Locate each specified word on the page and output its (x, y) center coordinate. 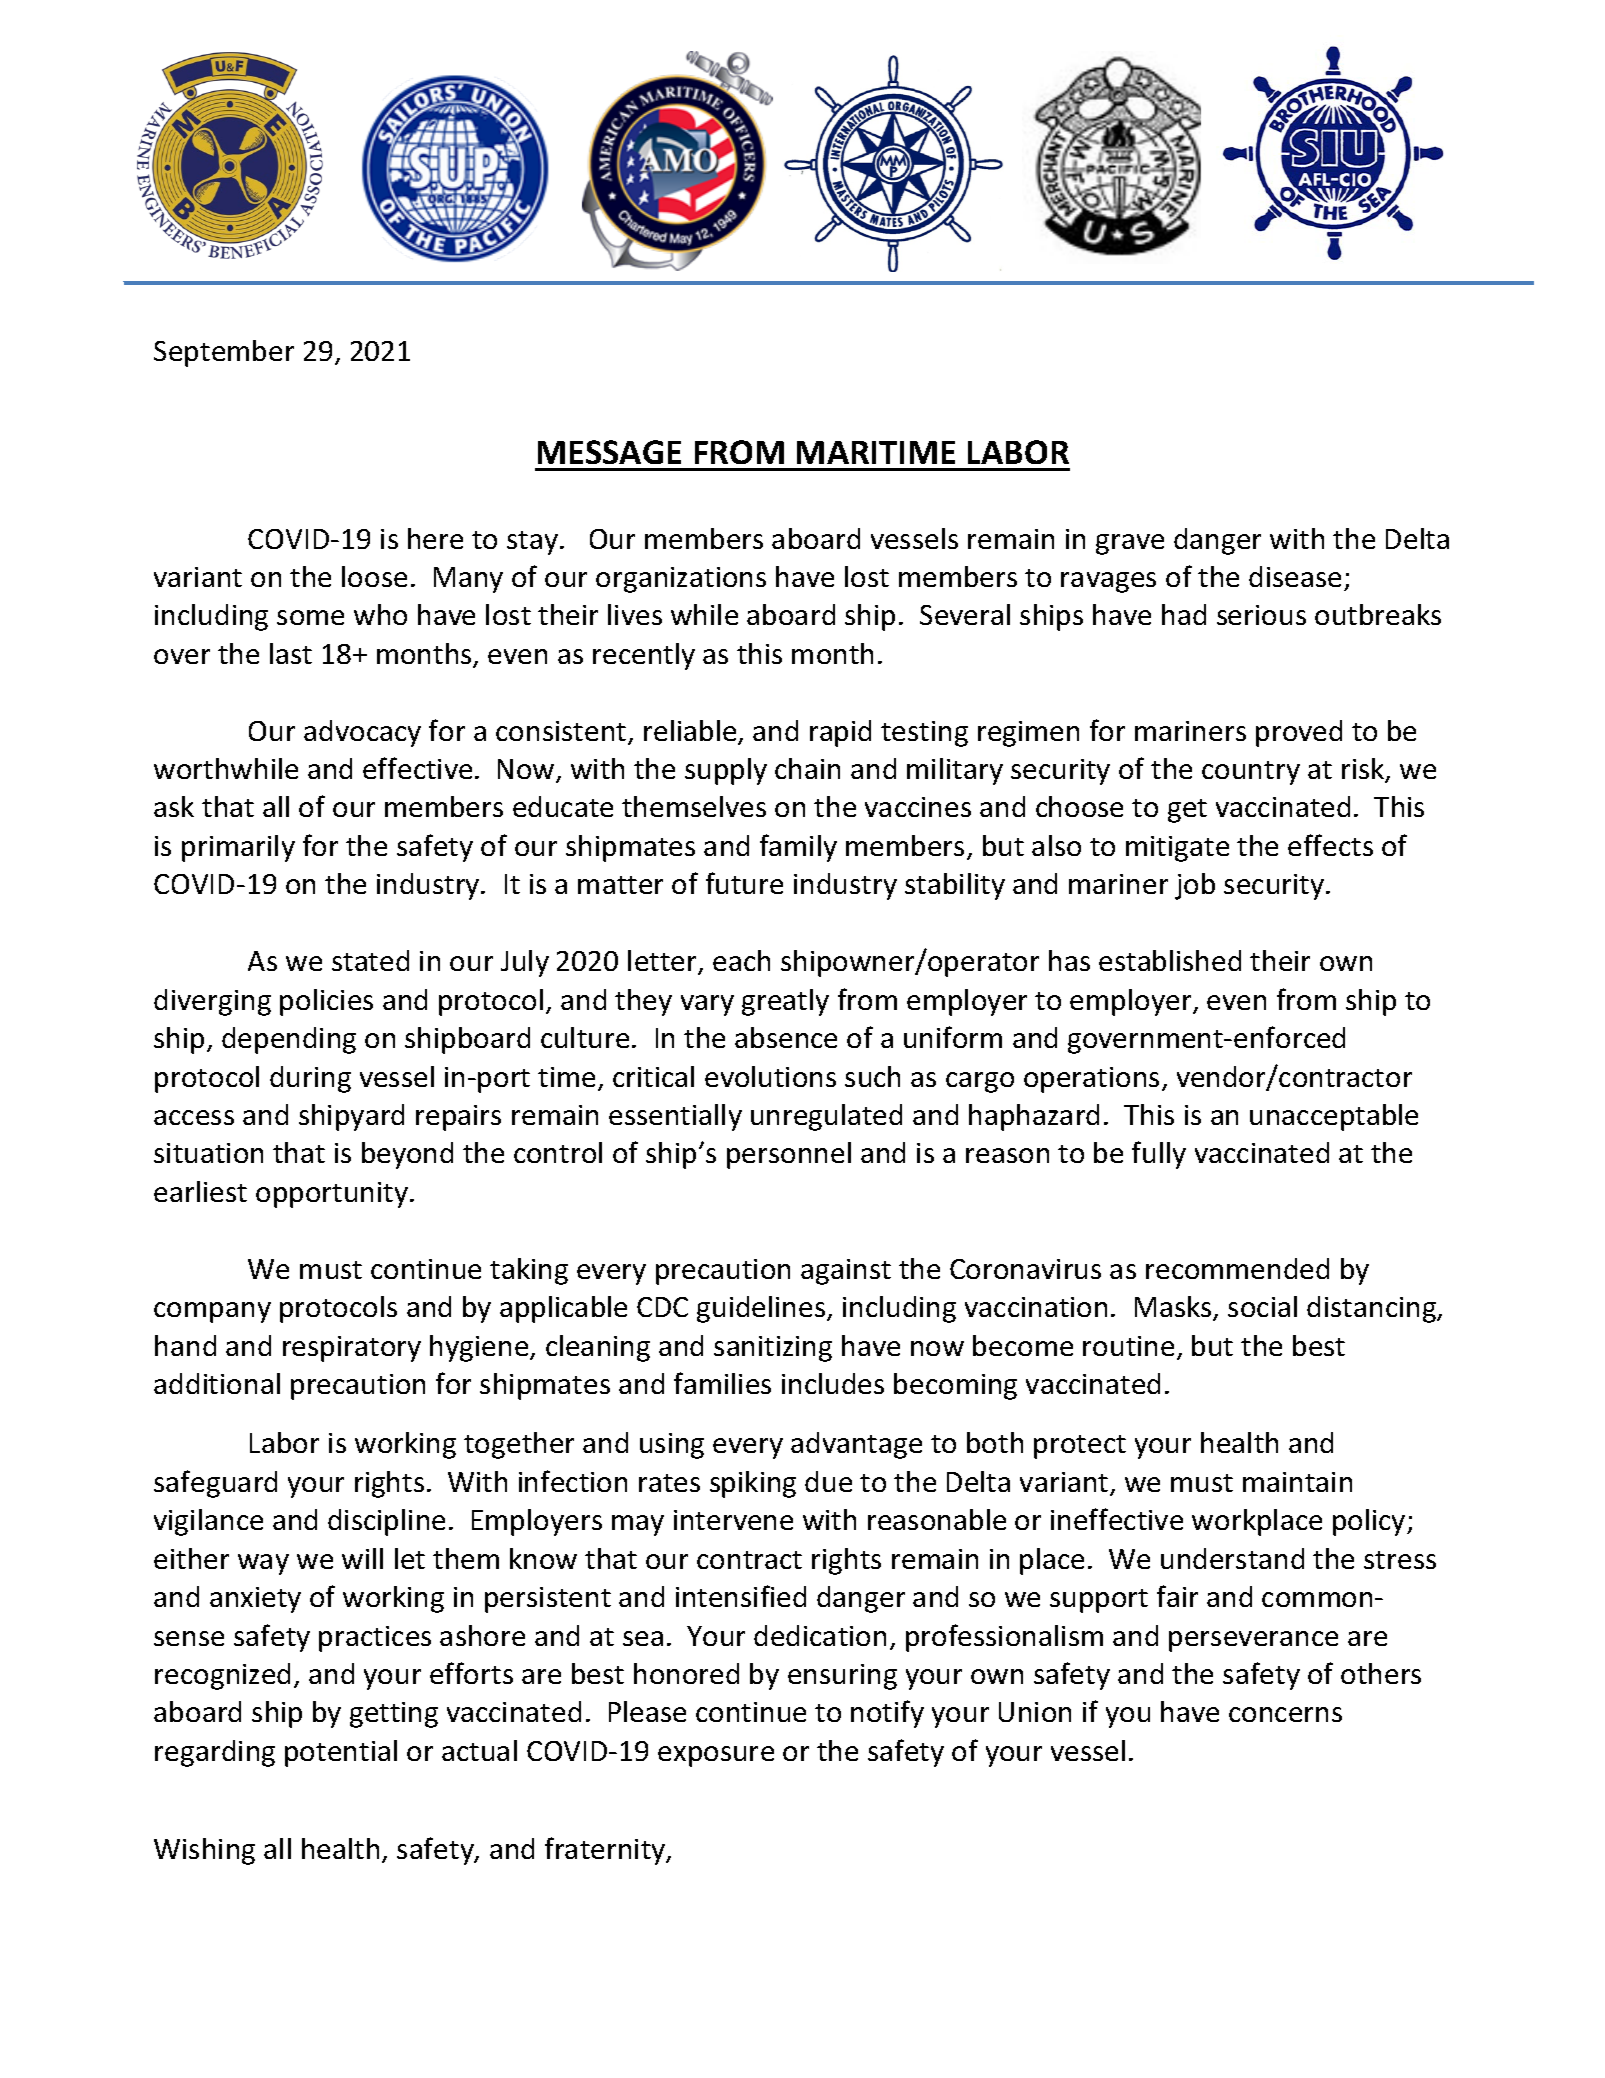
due (828, 1481)
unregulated (826, 1117)
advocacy (362, 733)
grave (1130, 544)
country (1251, 773)
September (224, 353)
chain (807, 768)
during (310, 1079)
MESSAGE (609, 452)
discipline (386, 1522)
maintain (1297, 1482)
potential (341, 1753)
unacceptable (1334, 1117)
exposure (716, 1756)
